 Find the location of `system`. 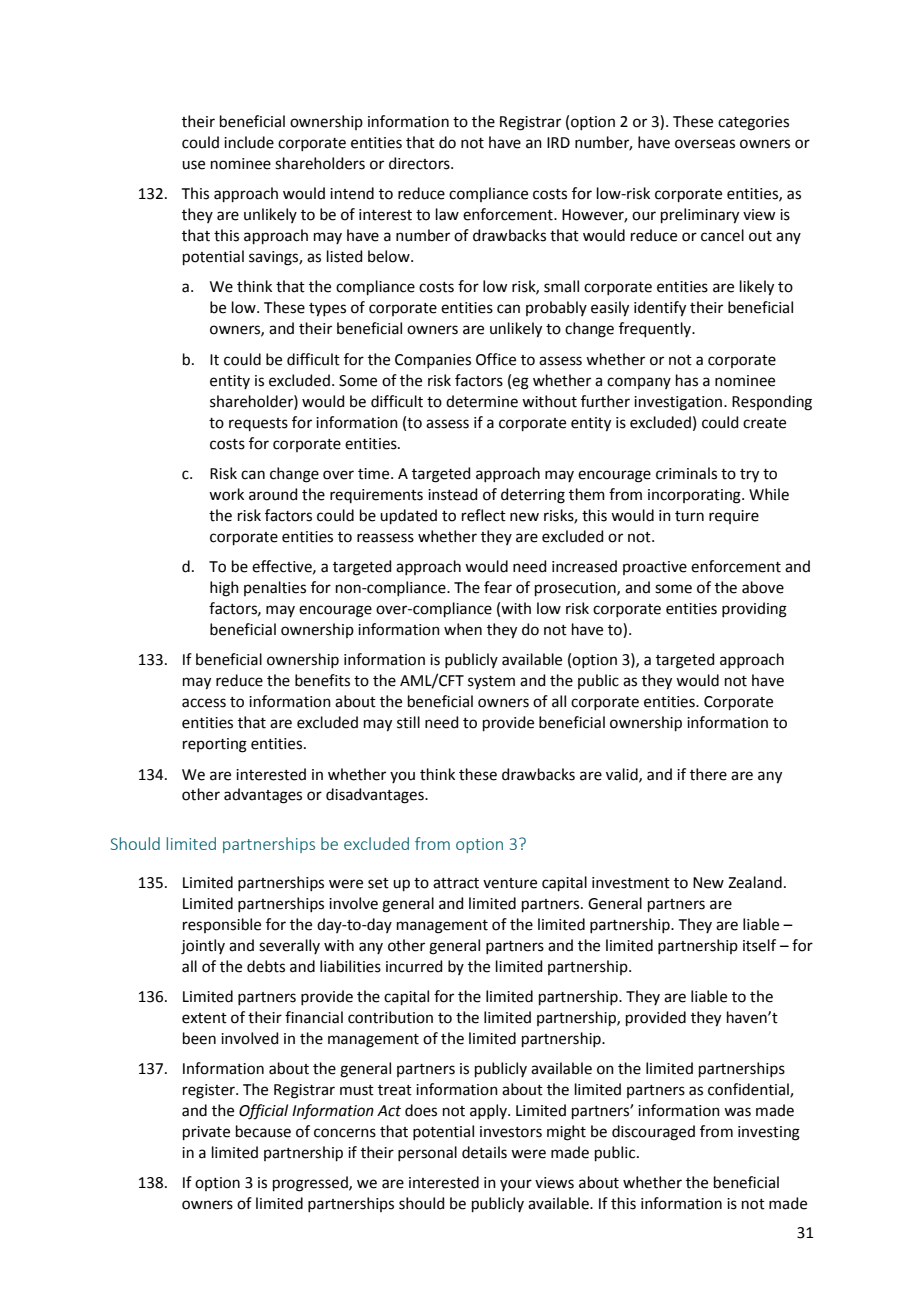

system is located at coordinates (491, 682).
